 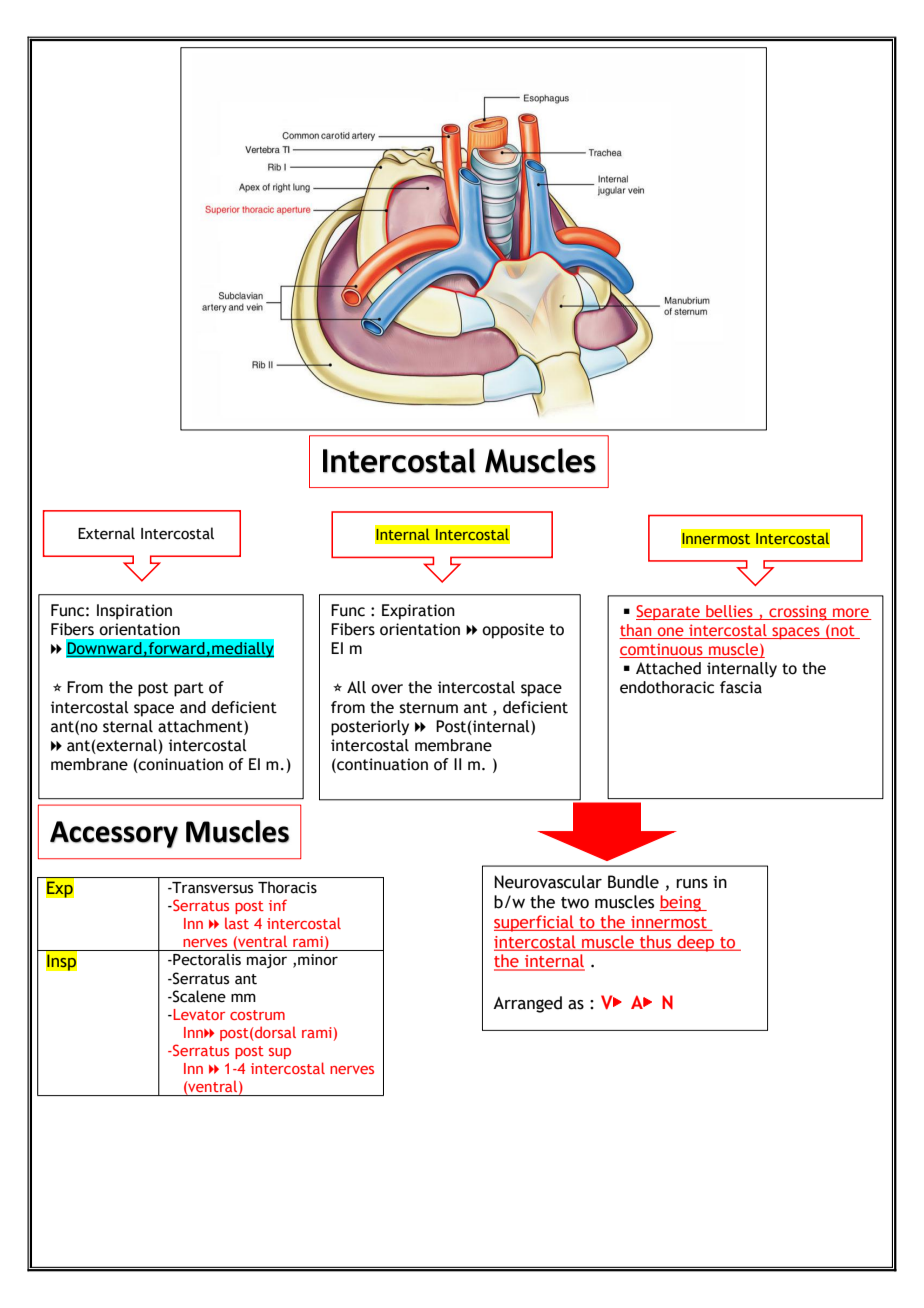 I want to click on Expiration, so click(x=418, y=612).
